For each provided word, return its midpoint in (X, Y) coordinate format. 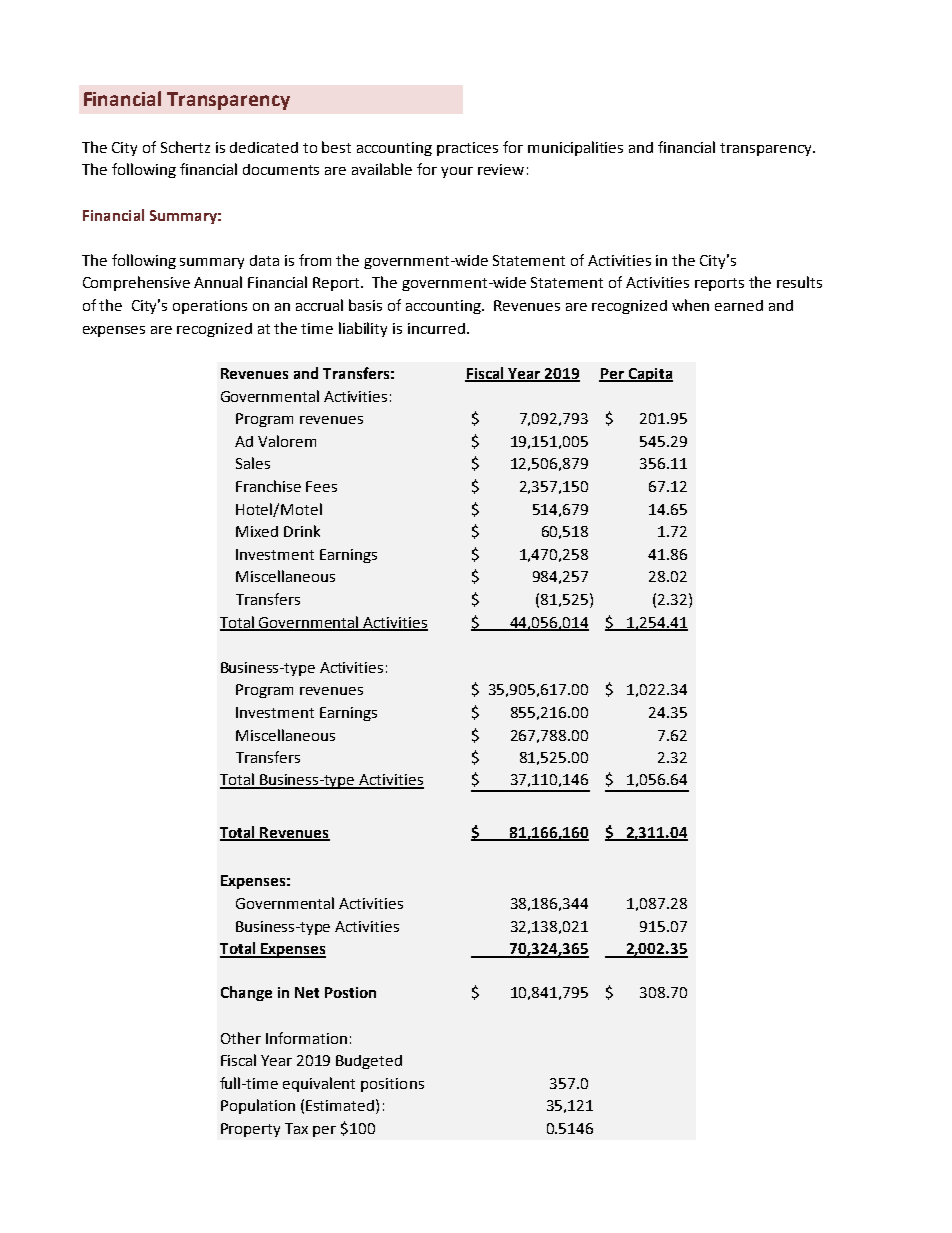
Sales (253, 463)
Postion (350, 992)
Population (258, 1106)
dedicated (264, 147)
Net (307, 992)
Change (246, 993)
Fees (321, 486)
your (457, 172)
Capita (649, 375)
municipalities (575, 148)
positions (392, 1085)
